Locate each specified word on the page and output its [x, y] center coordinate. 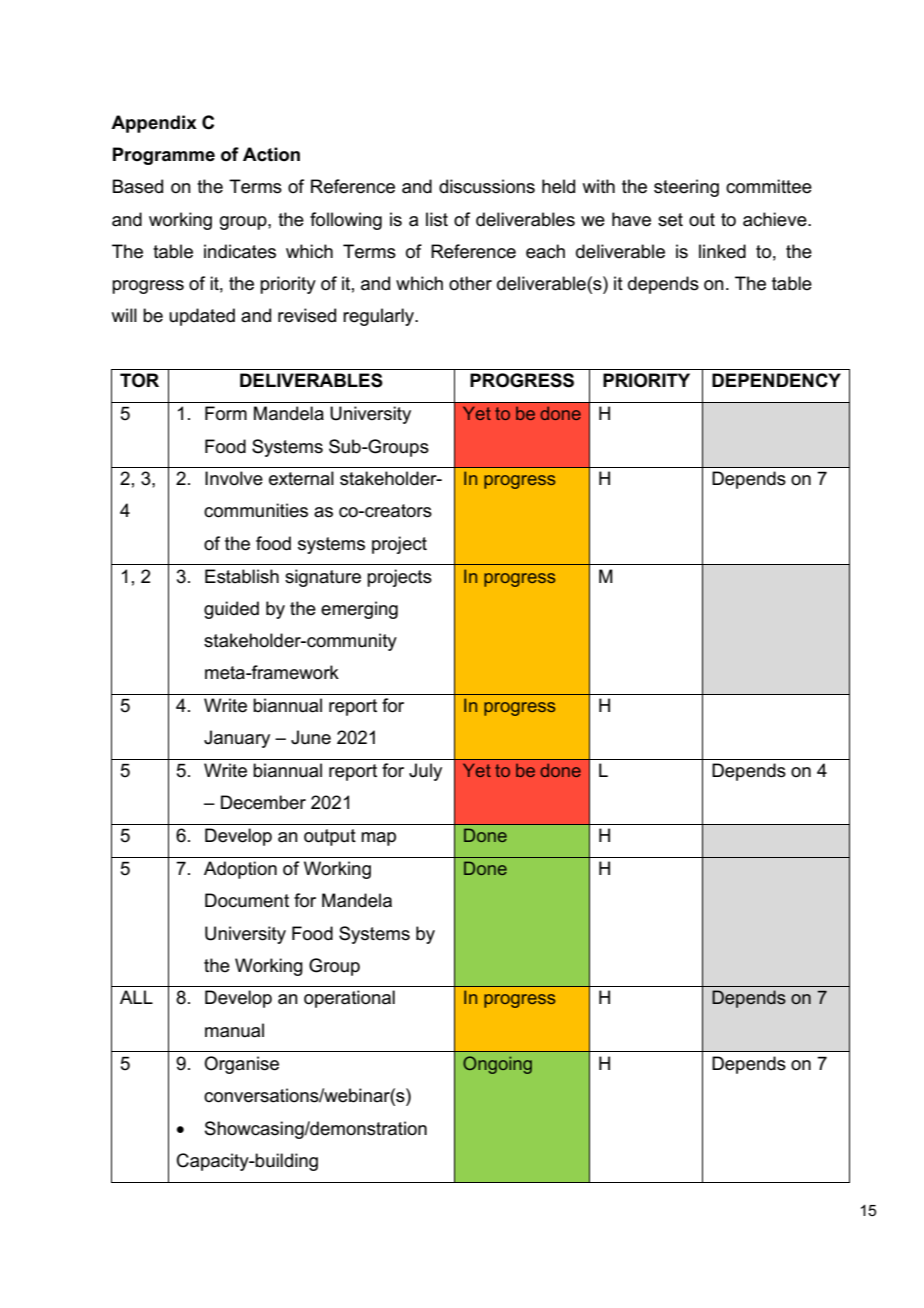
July [425, 772]
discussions [487, 186]
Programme [164, 156]
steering [686, 188]
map [378, 839]
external [301, 478]
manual [234, 1030]
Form [226, 413]
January [237, 739]
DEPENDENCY [776, 380]
